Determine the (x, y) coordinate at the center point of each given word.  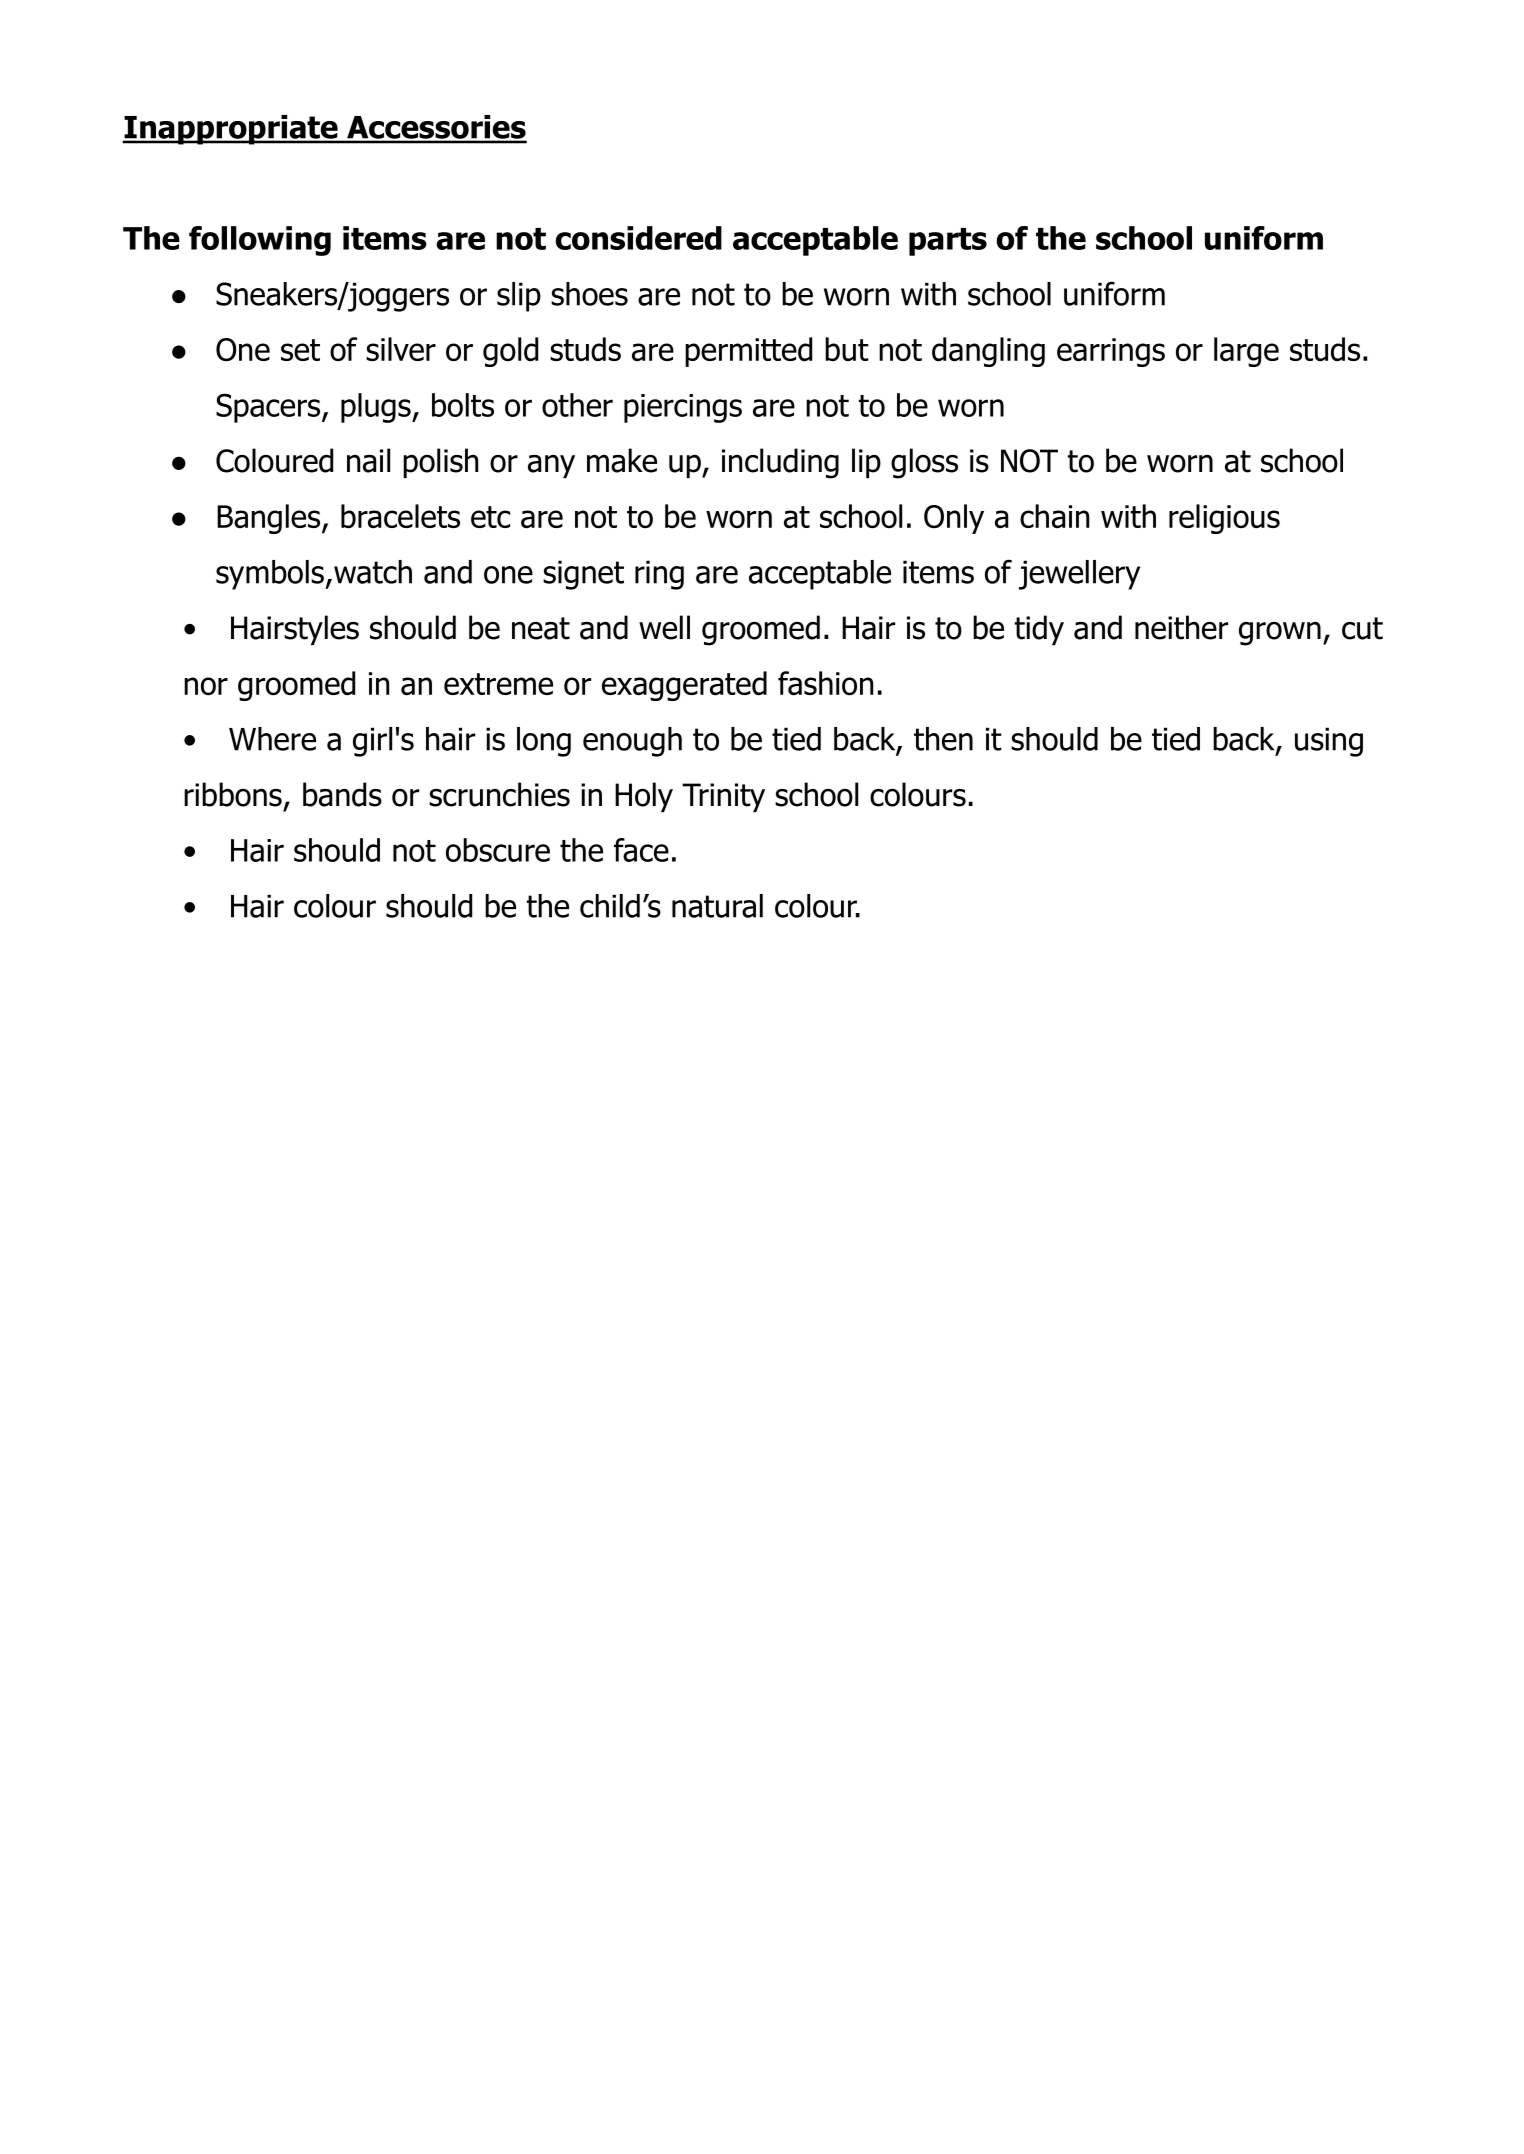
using (1329, 742)
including (780, 463)
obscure (498, 850)
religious (1224, 519)
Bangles (268, 519)
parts (948, 242)
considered (639, 238)
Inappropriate (231, 130)
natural (717, 906)
